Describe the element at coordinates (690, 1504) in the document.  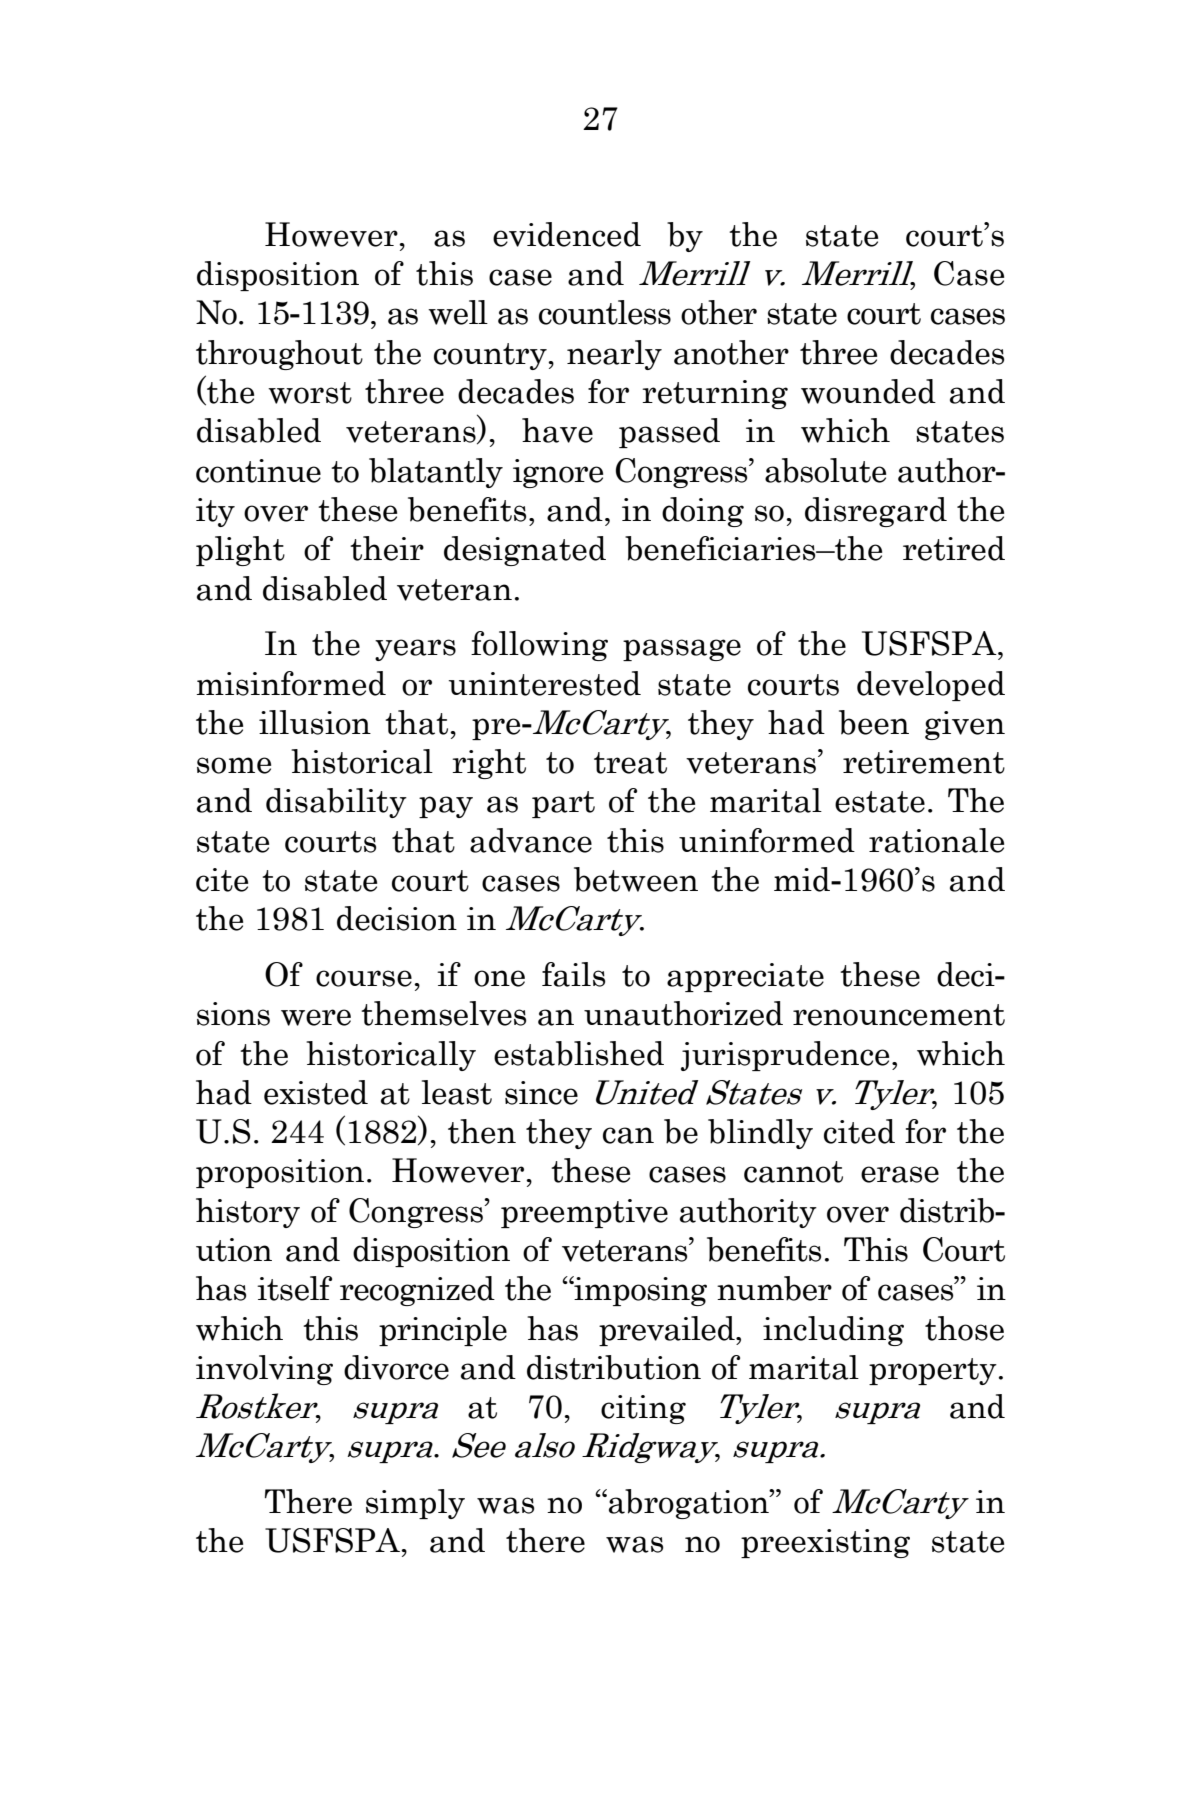
I see `abrogation` at that location.
